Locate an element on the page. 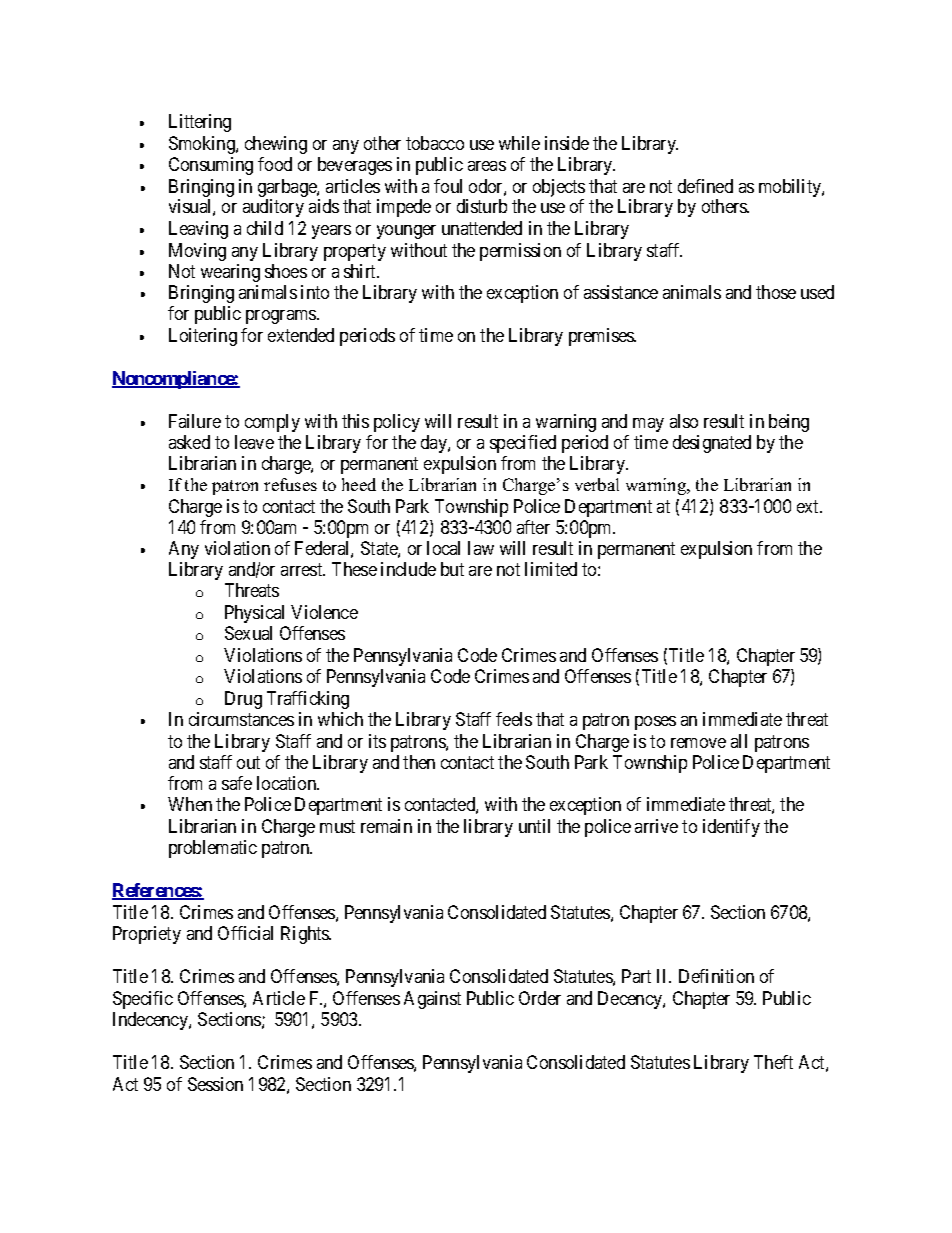  defined is located at coordinates (705, 186).
